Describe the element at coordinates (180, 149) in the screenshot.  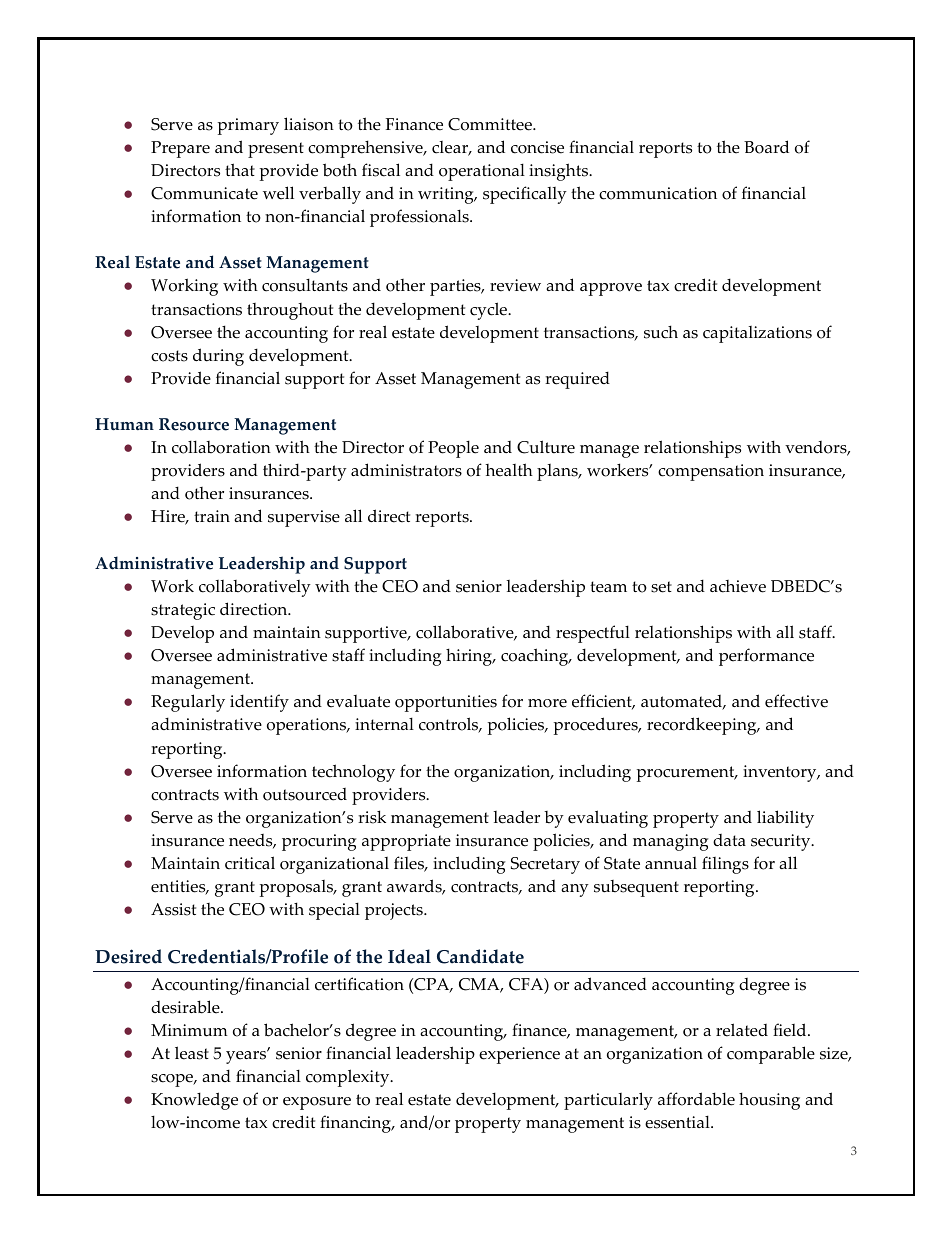
I see `Prepare` at that location.
